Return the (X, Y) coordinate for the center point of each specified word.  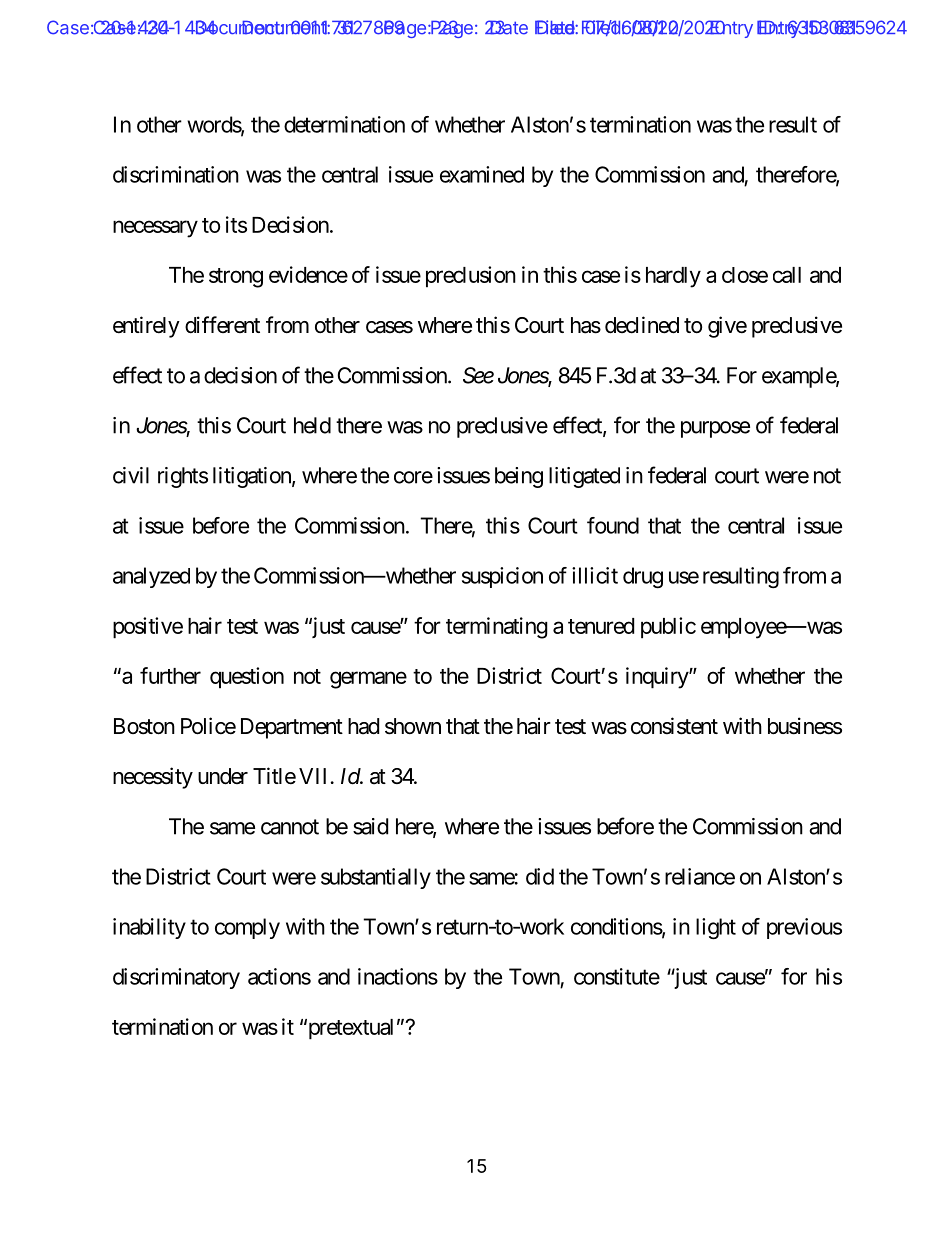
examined (482, 174)
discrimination (176, 174)
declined (642, 325)
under (223, 776)
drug (643, 577)
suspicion (502, 577)
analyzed (151, 577)
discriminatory (176, 978)
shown (413, 726)
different (222, 325)
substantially (376, 878)
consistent (674, 726)
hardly (673, 277)
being (519, 477)
